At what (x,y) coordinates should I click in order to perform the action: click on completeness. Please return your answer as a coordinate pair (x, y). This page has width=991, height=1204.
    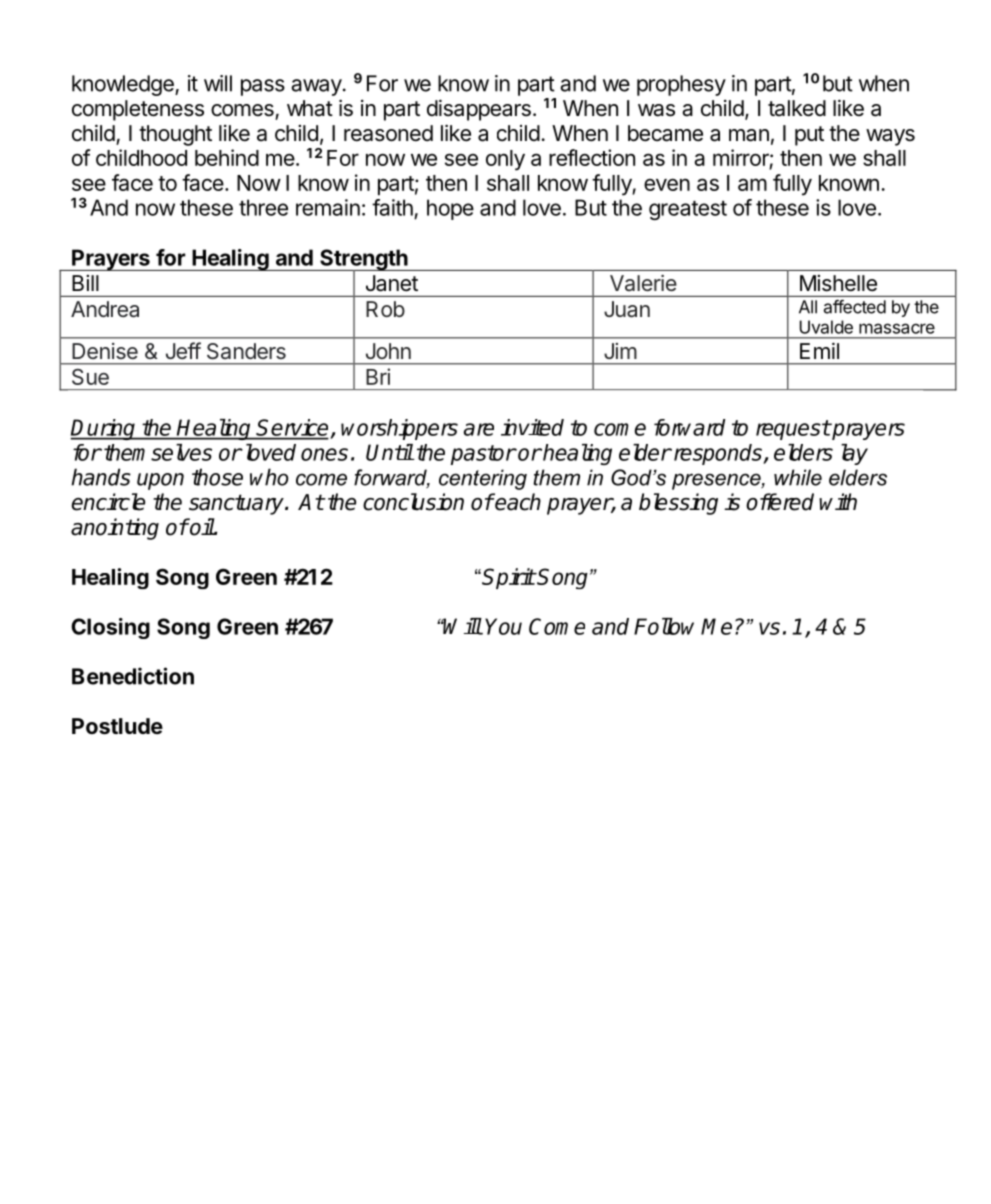
    Looking at the image, I should click on (138, 110).
